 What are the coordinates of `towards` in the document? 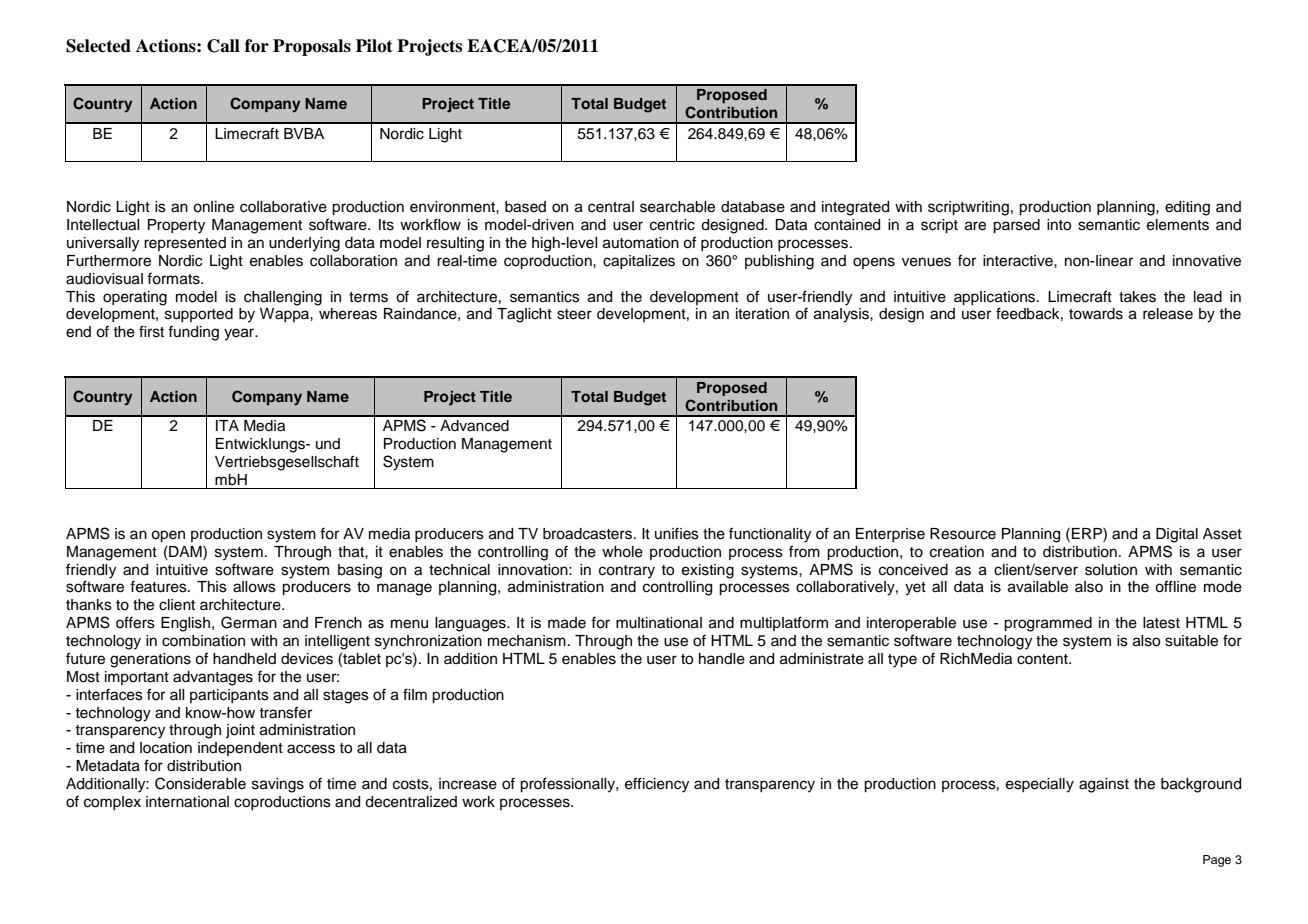 It's located at (1096, 314).
